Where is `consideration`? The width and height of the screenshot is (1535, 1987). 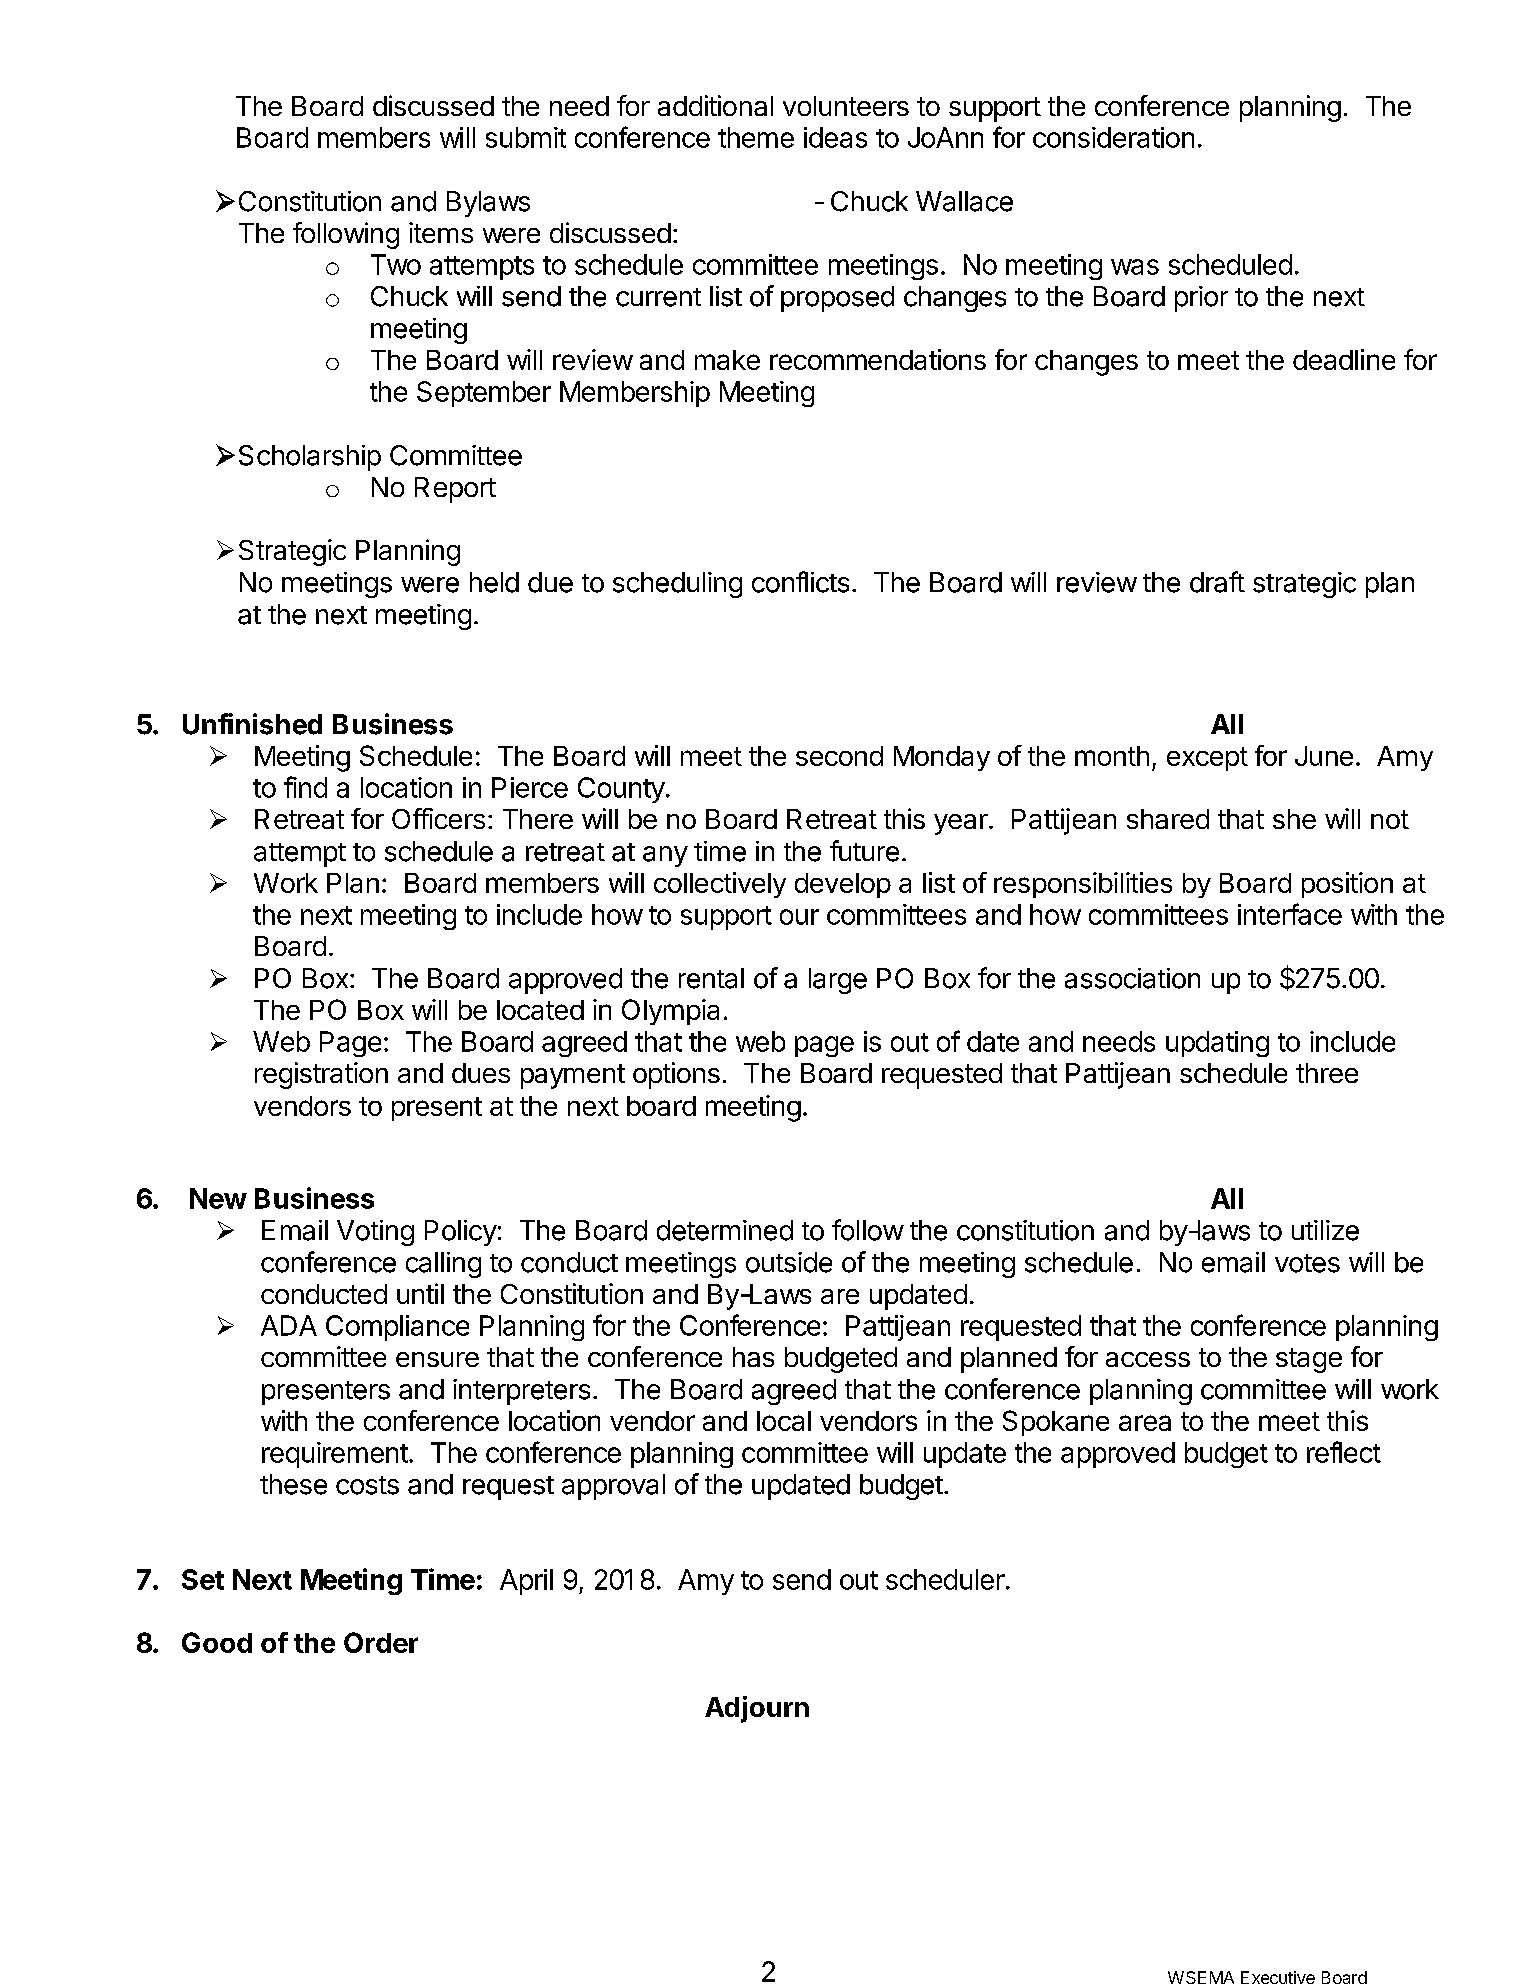 consideration is located at coordinates (1113, 137).
